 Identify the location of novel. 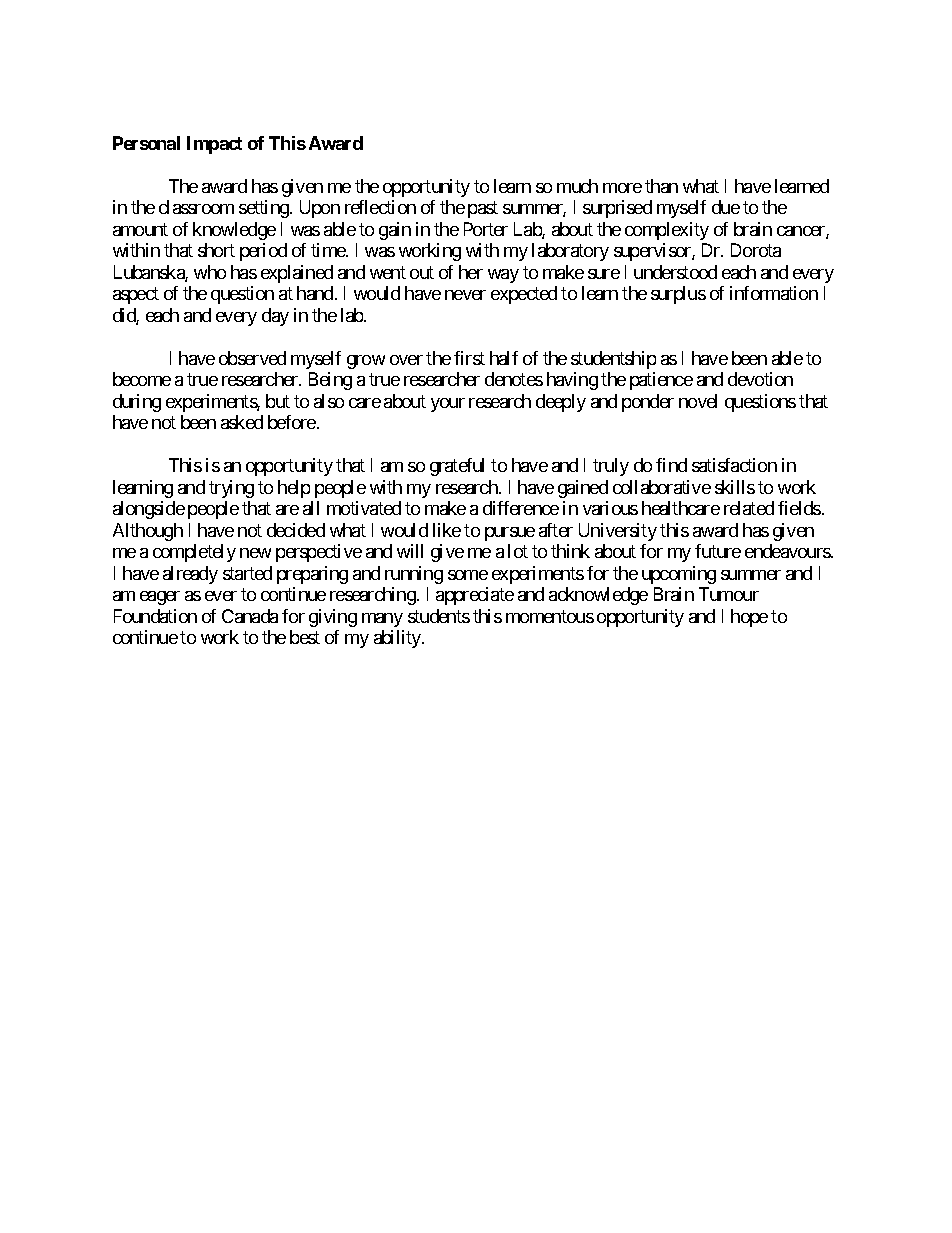
(698, 401).
